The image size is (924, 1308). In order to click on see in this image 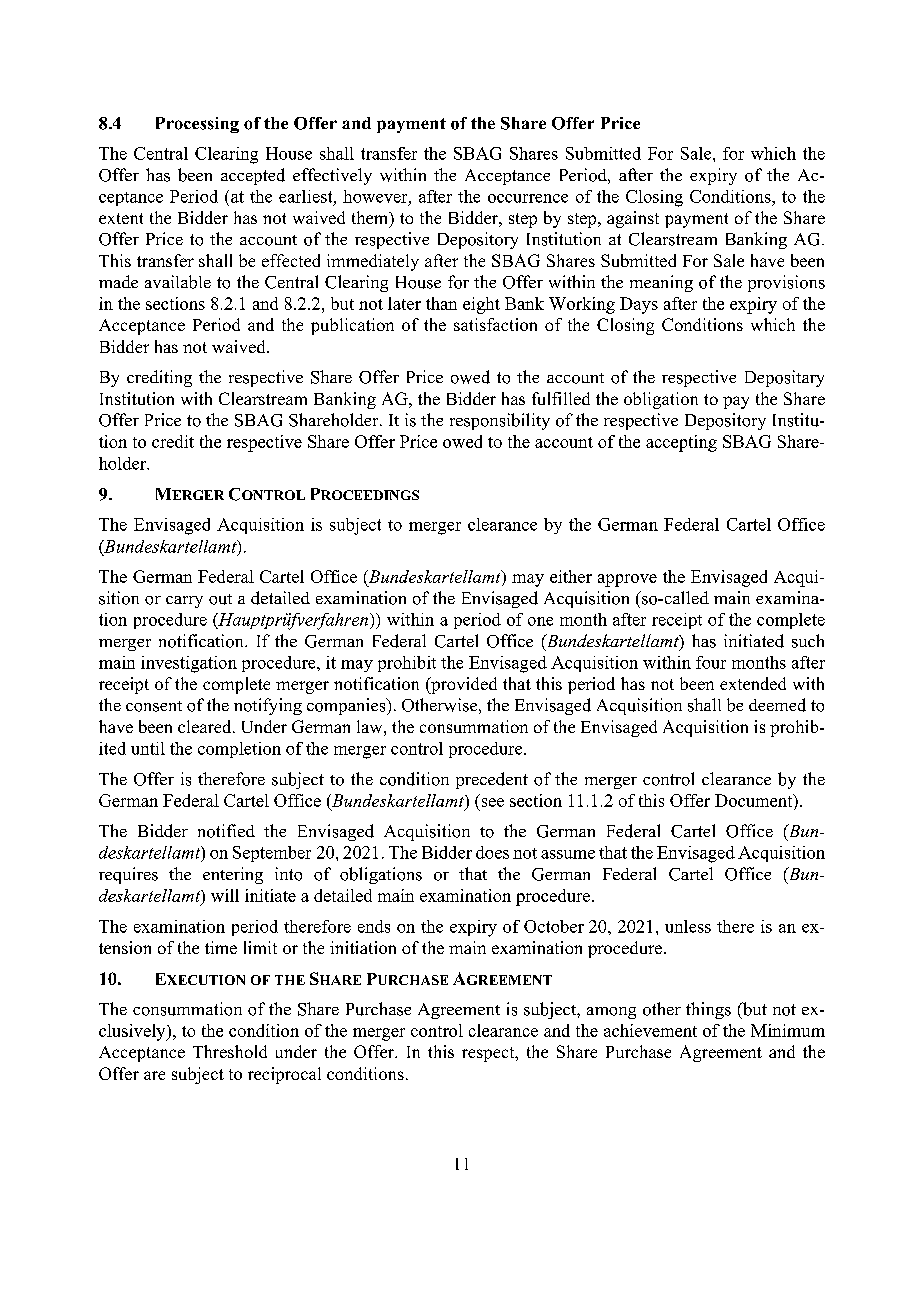, I will do `click(493, 802)`.
